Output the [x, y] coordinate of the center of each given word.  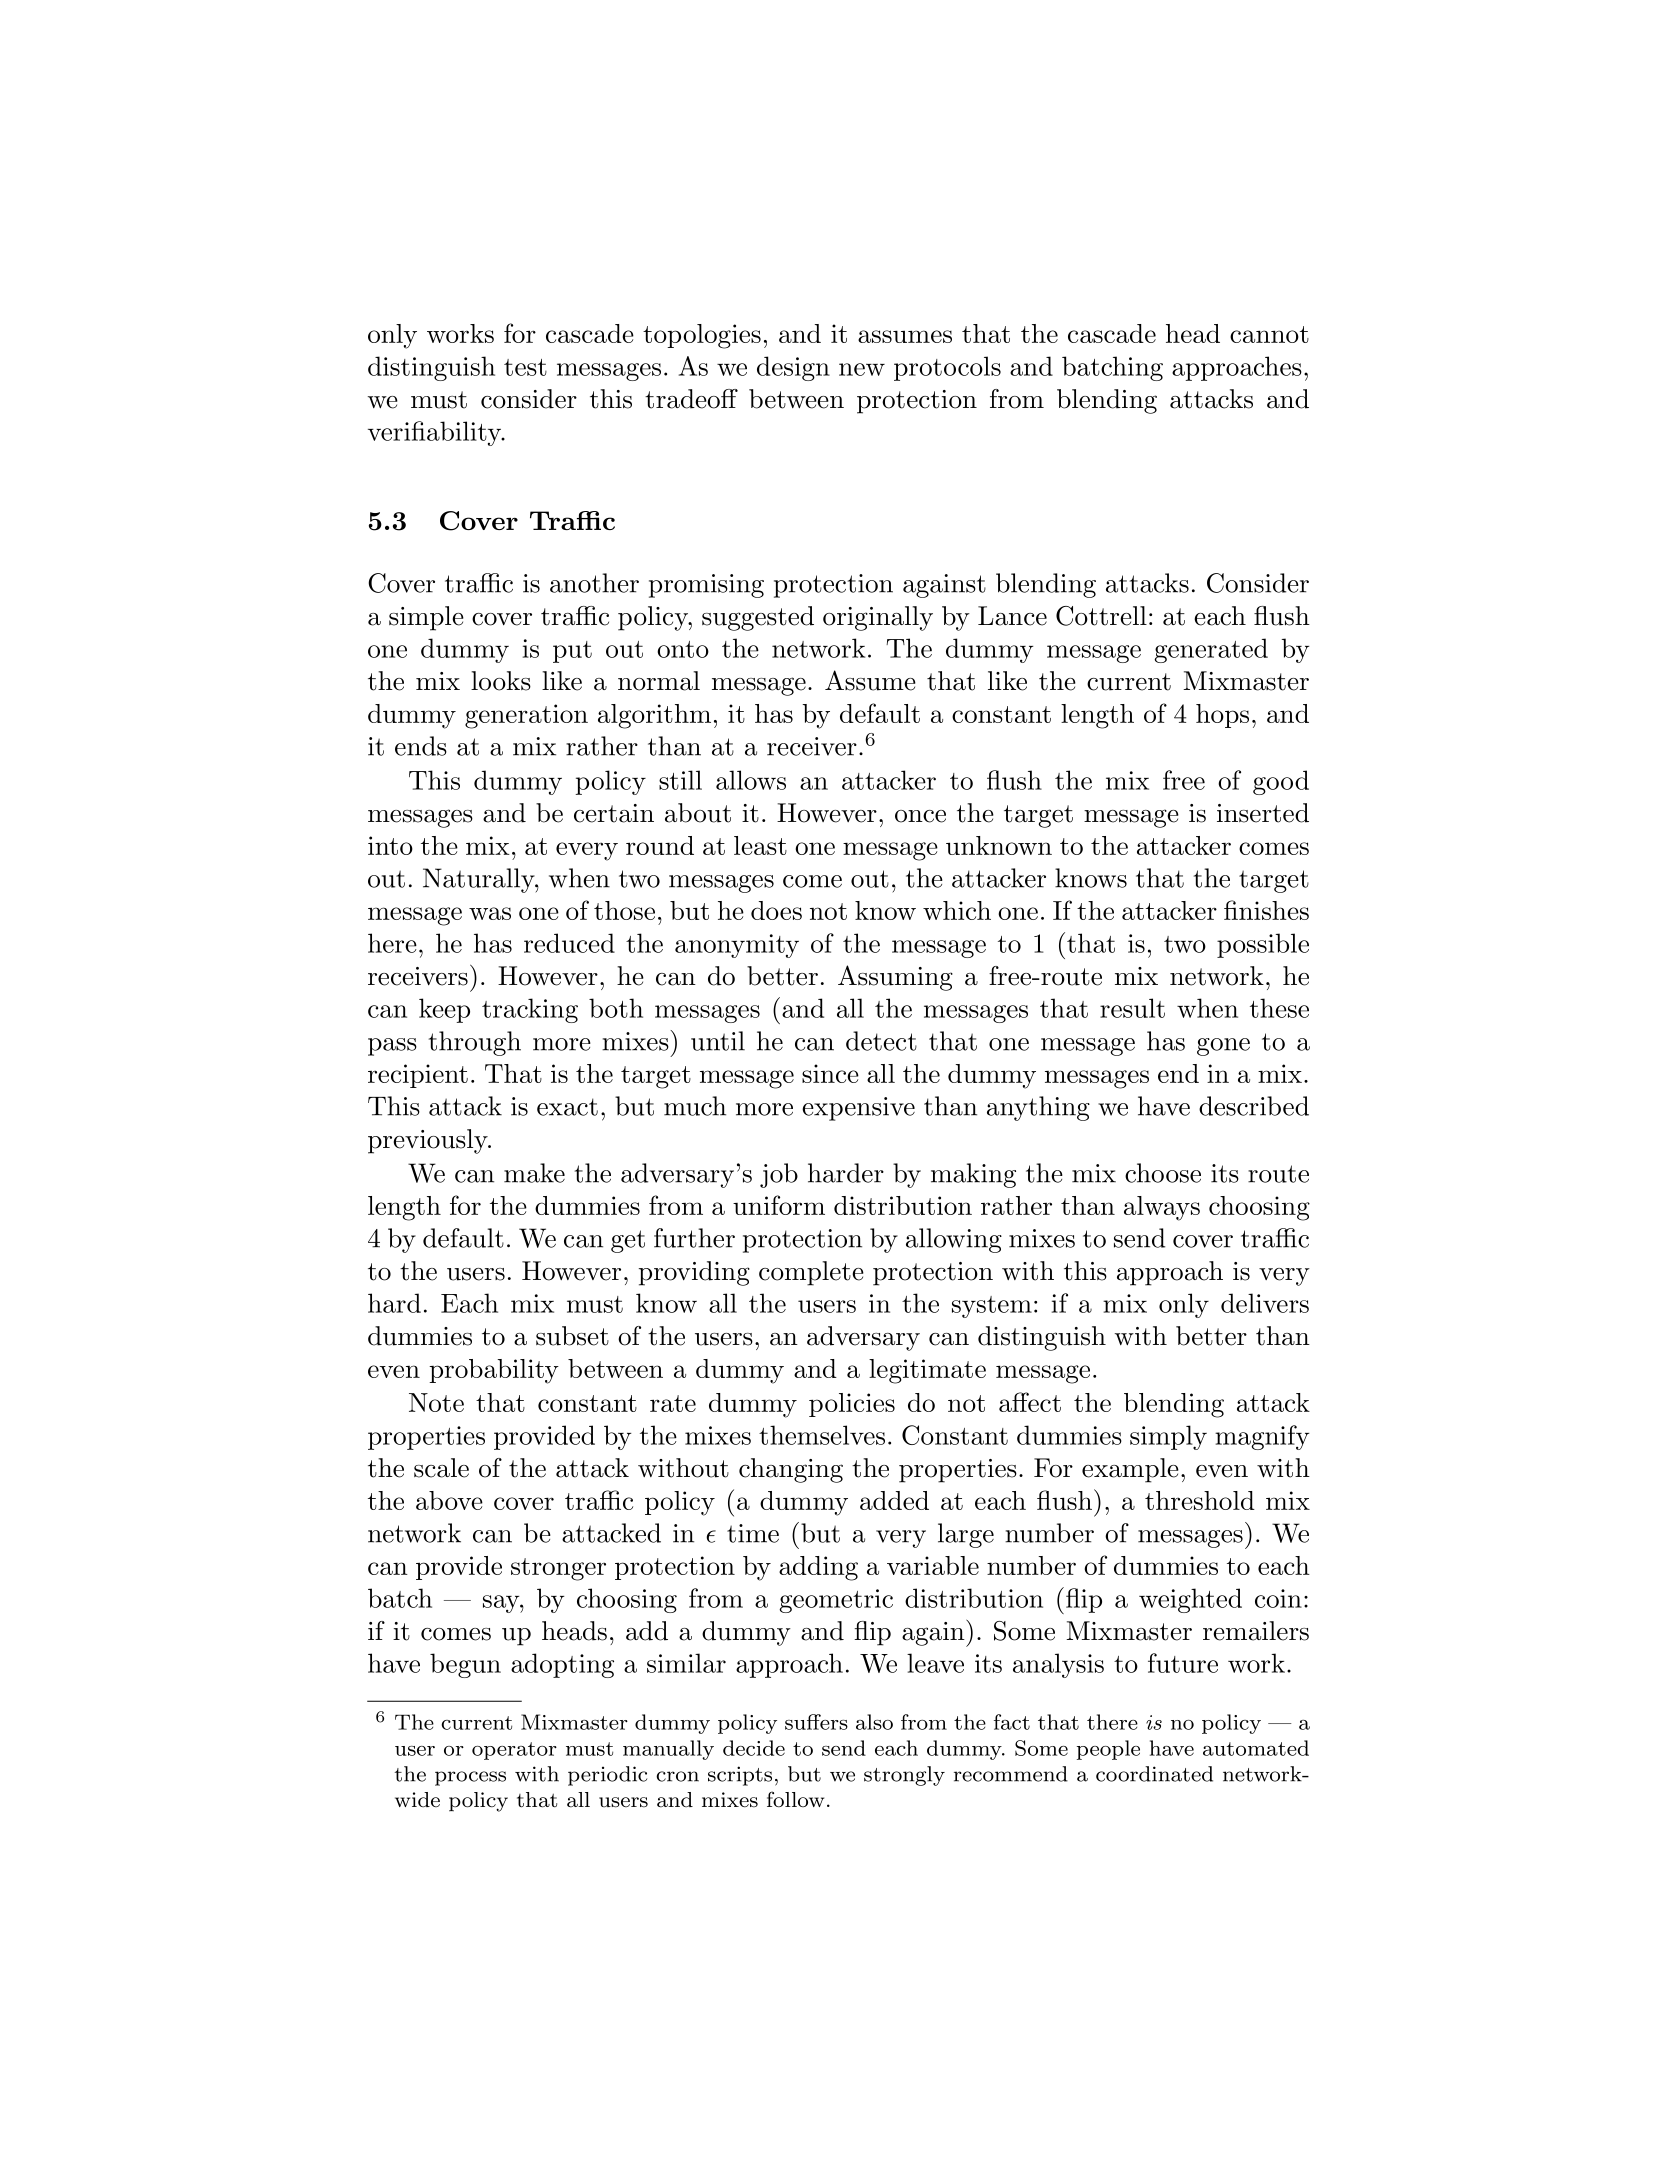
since [830, 1073]
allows [751, 780]
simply [1168, 1437]
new [862, 369]
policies [852, 1405]
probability [494, 1371]
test [525, 367]
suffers [816, 1722]
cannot [1269, 334]
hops [1222, 716]
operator [514, 1751]
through [475, 1043]
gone [1223, 1047]
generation [526, 716]
